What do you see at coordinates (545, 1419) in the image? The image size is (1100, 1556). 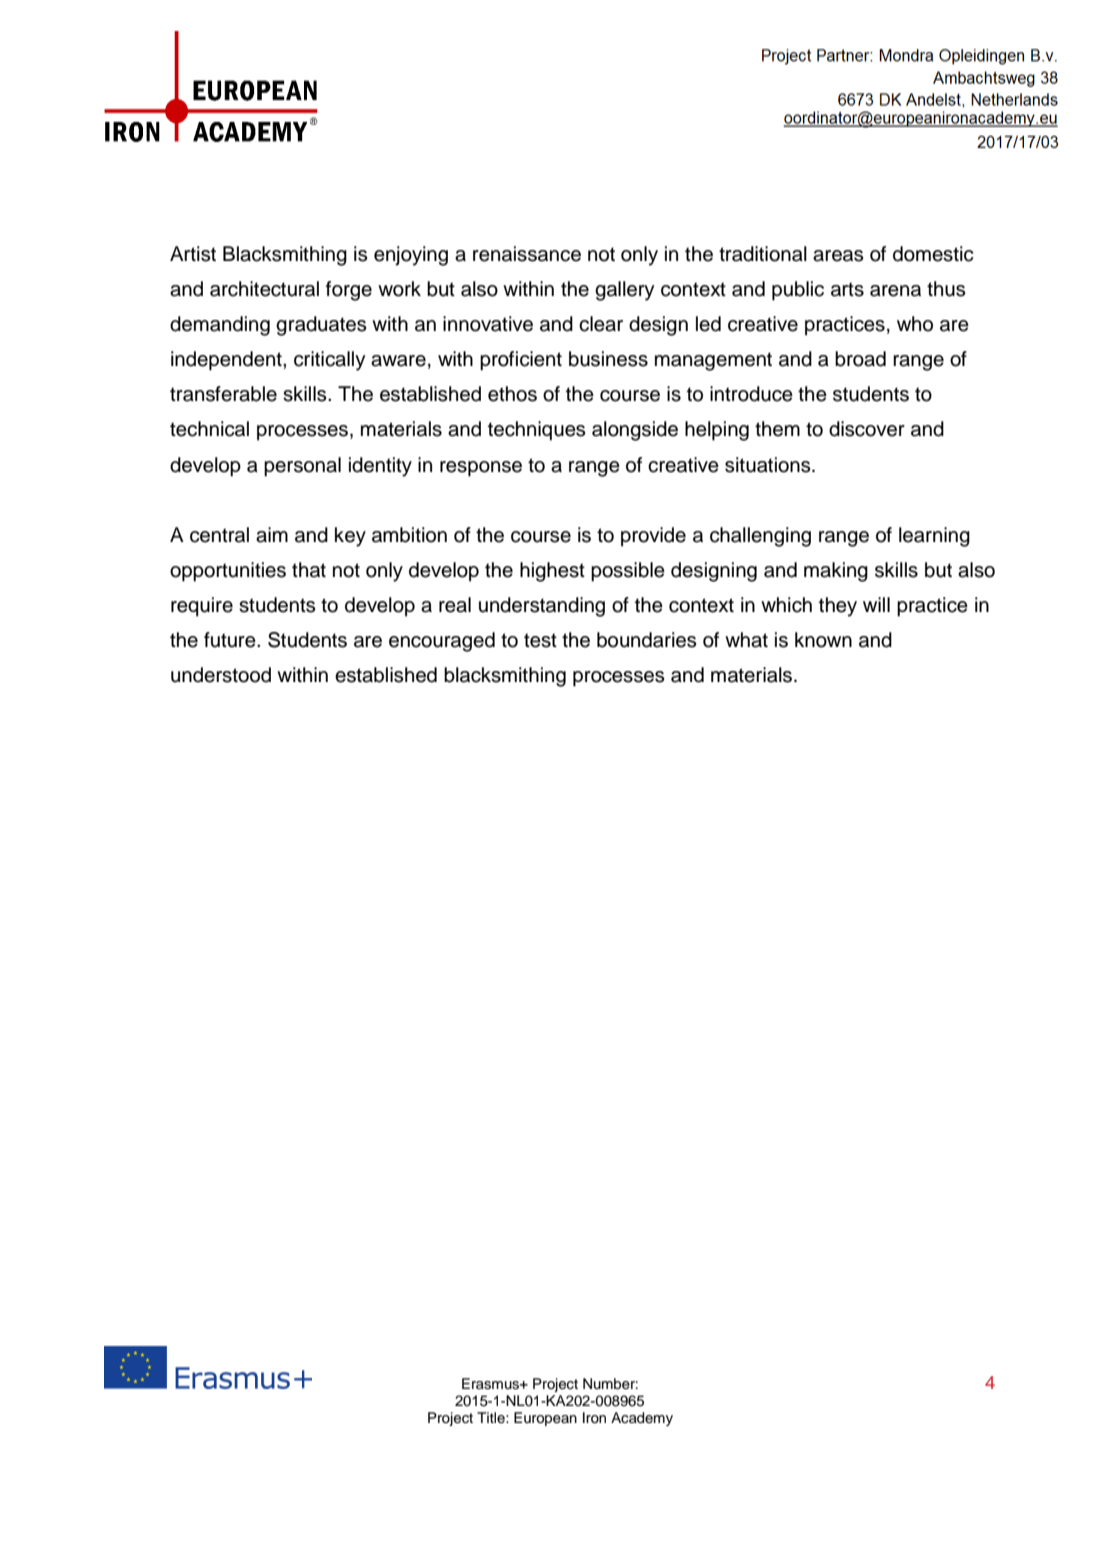 I see `European` at bounding box center [545, 1419].
